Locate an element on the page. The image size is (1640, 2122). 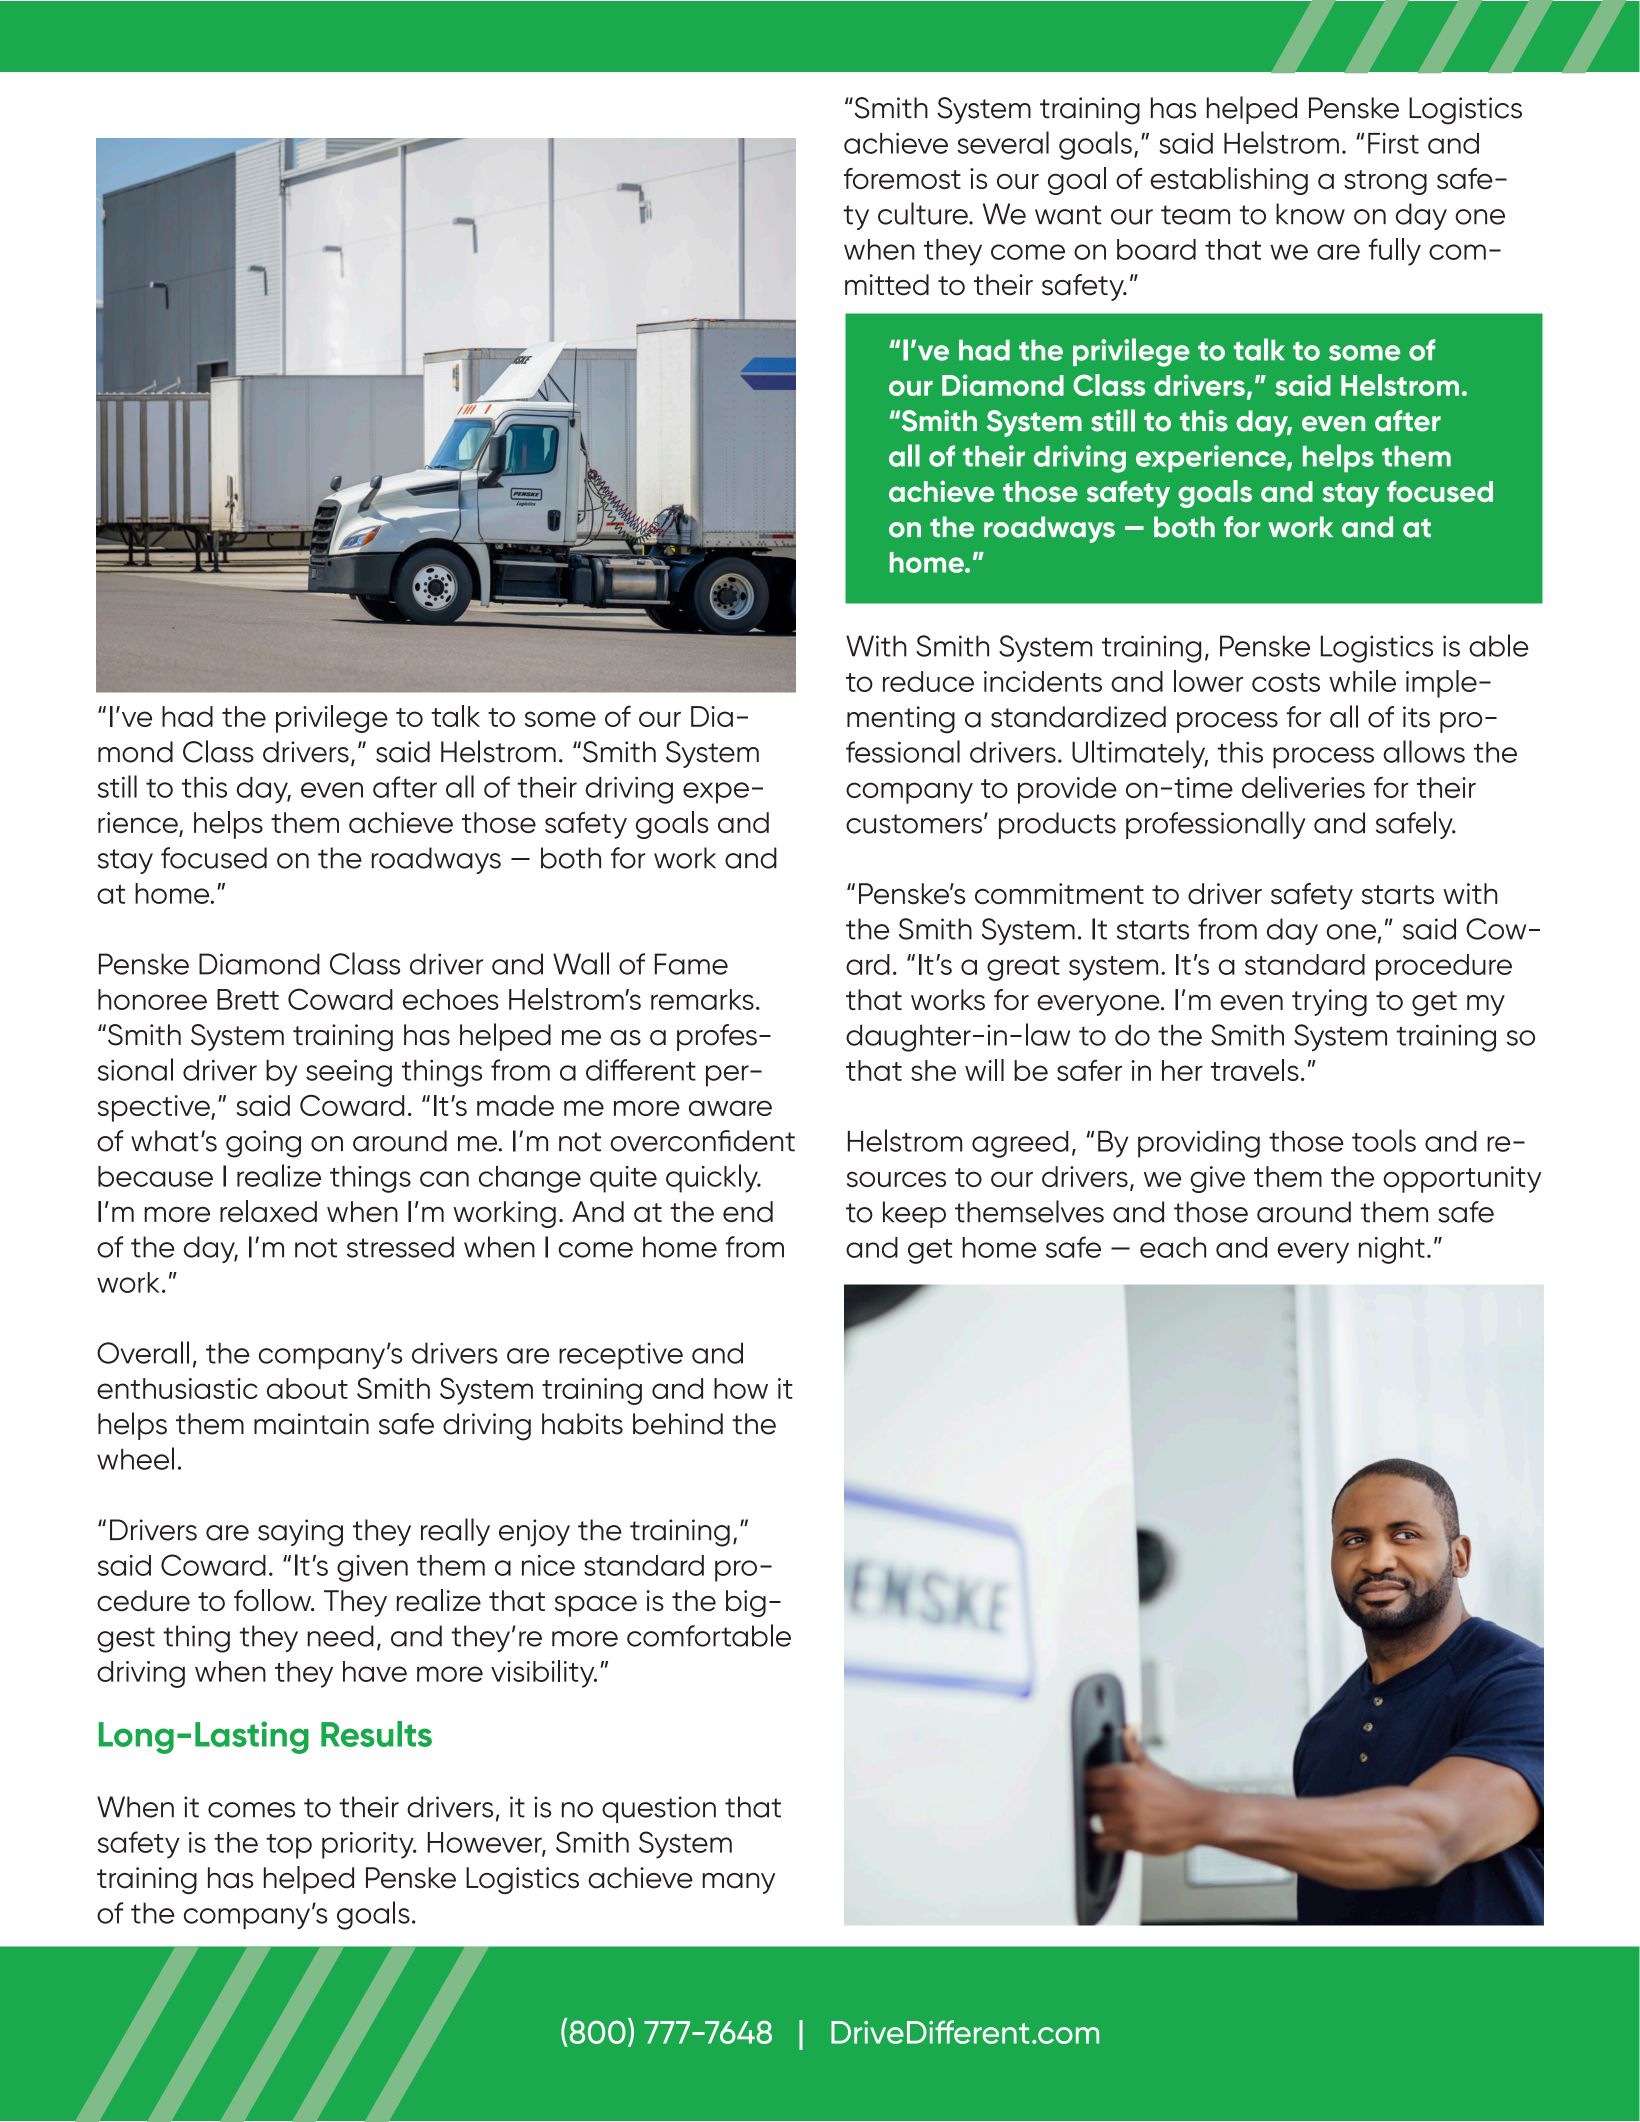
top is located at coordinates (289, 1846).
